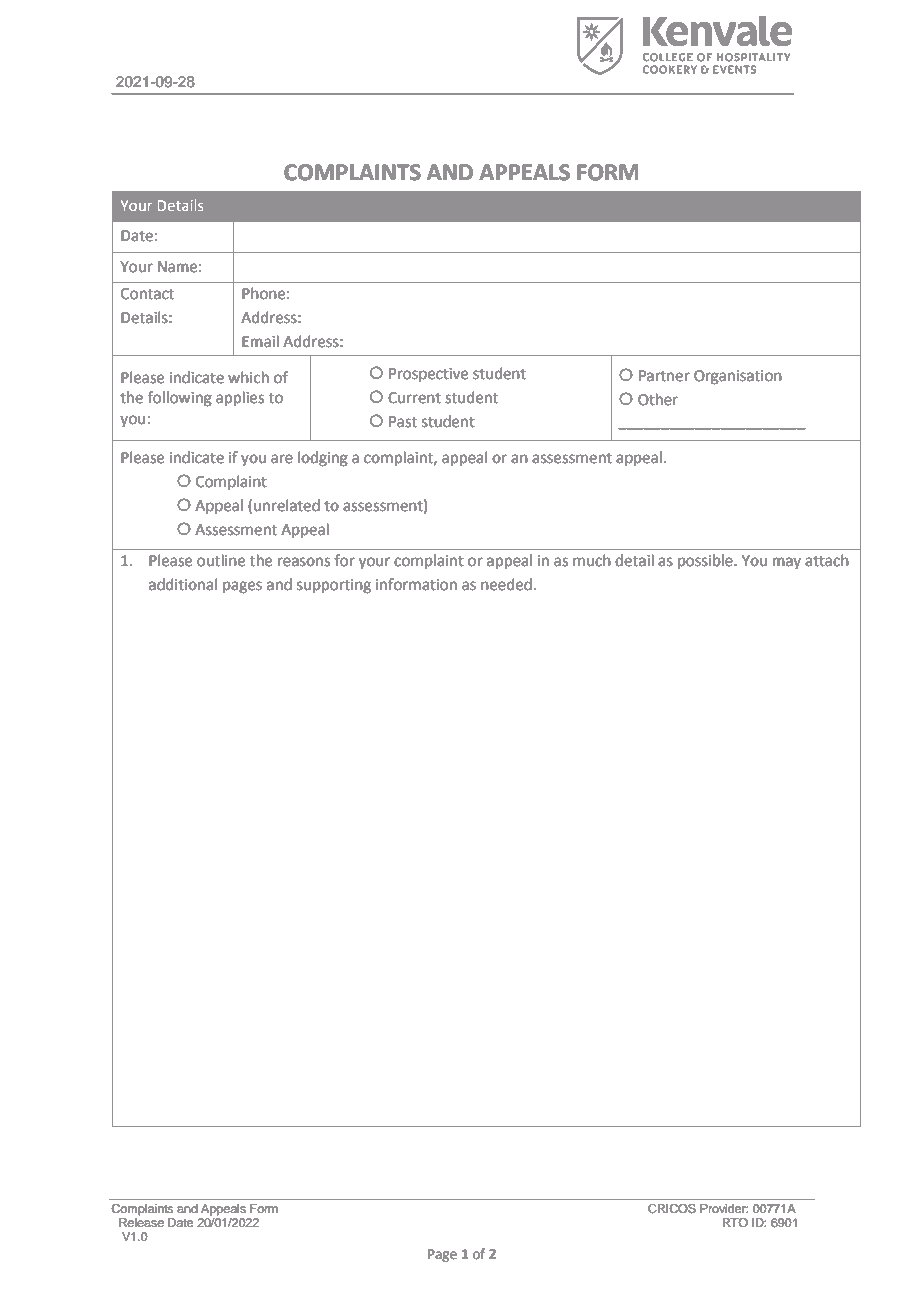 Image resolution: width=924 pixels, height=1308 pixels. What do you see at coordinates (787, 563) in the image?
I see `may` at bounding box center [787, 563].
